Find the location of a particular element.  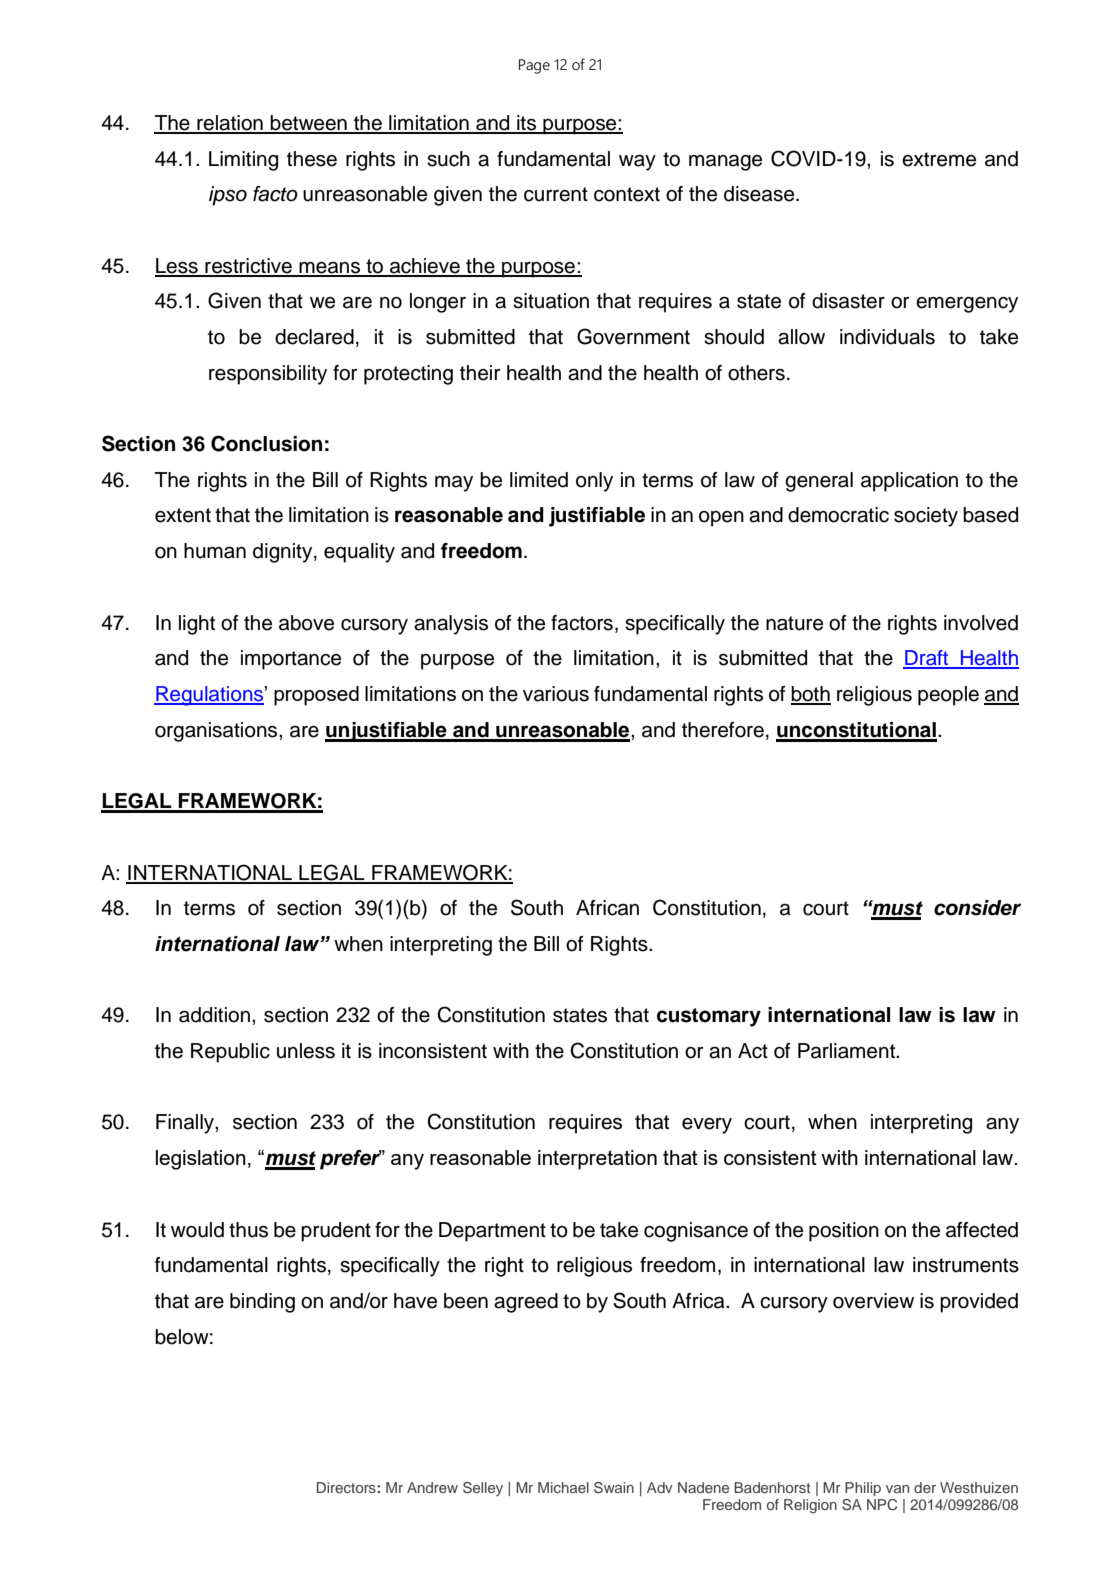

extreme is located at coordinates (939, 159).
